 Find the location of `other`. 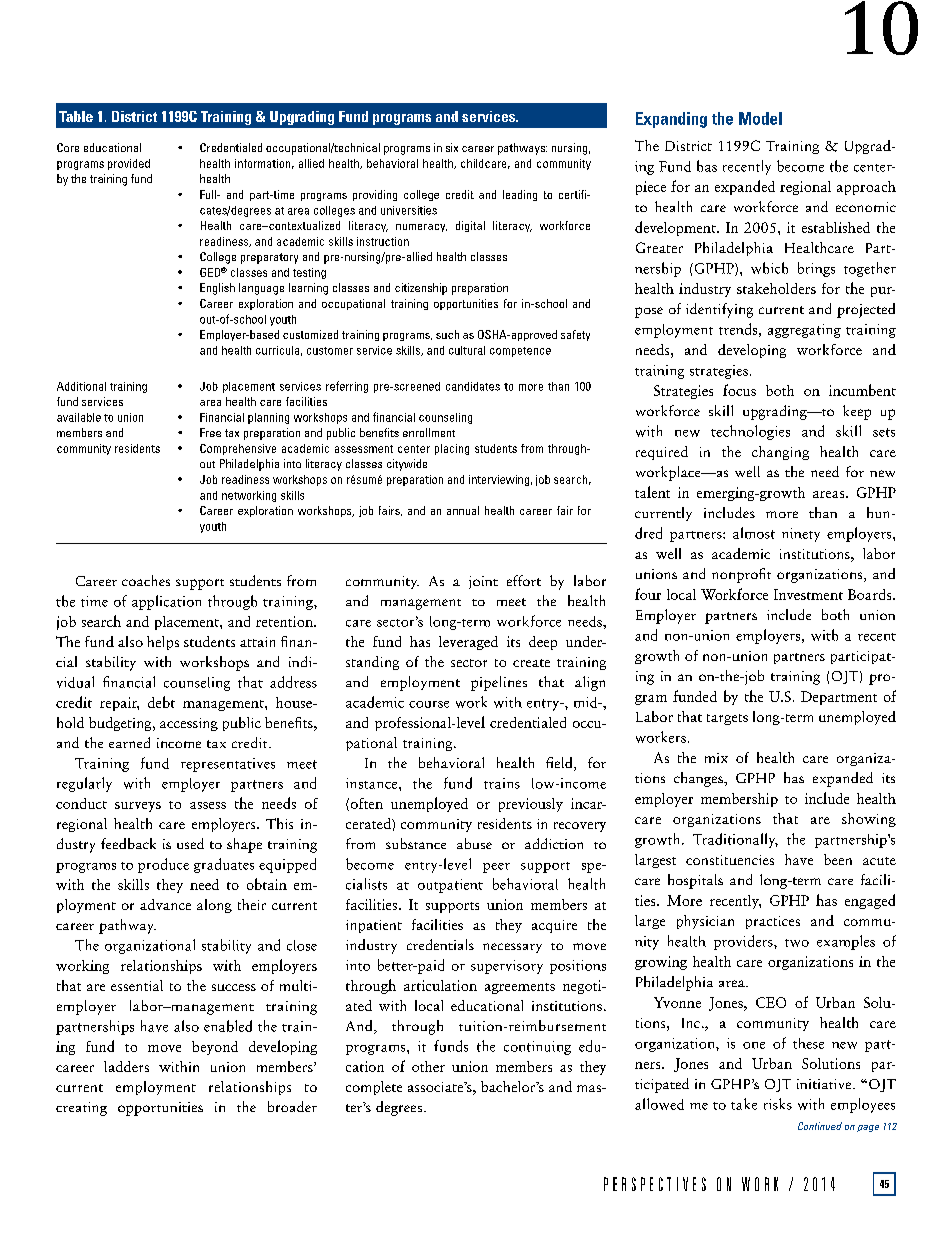

other is located at coordinates (428, 1066).
